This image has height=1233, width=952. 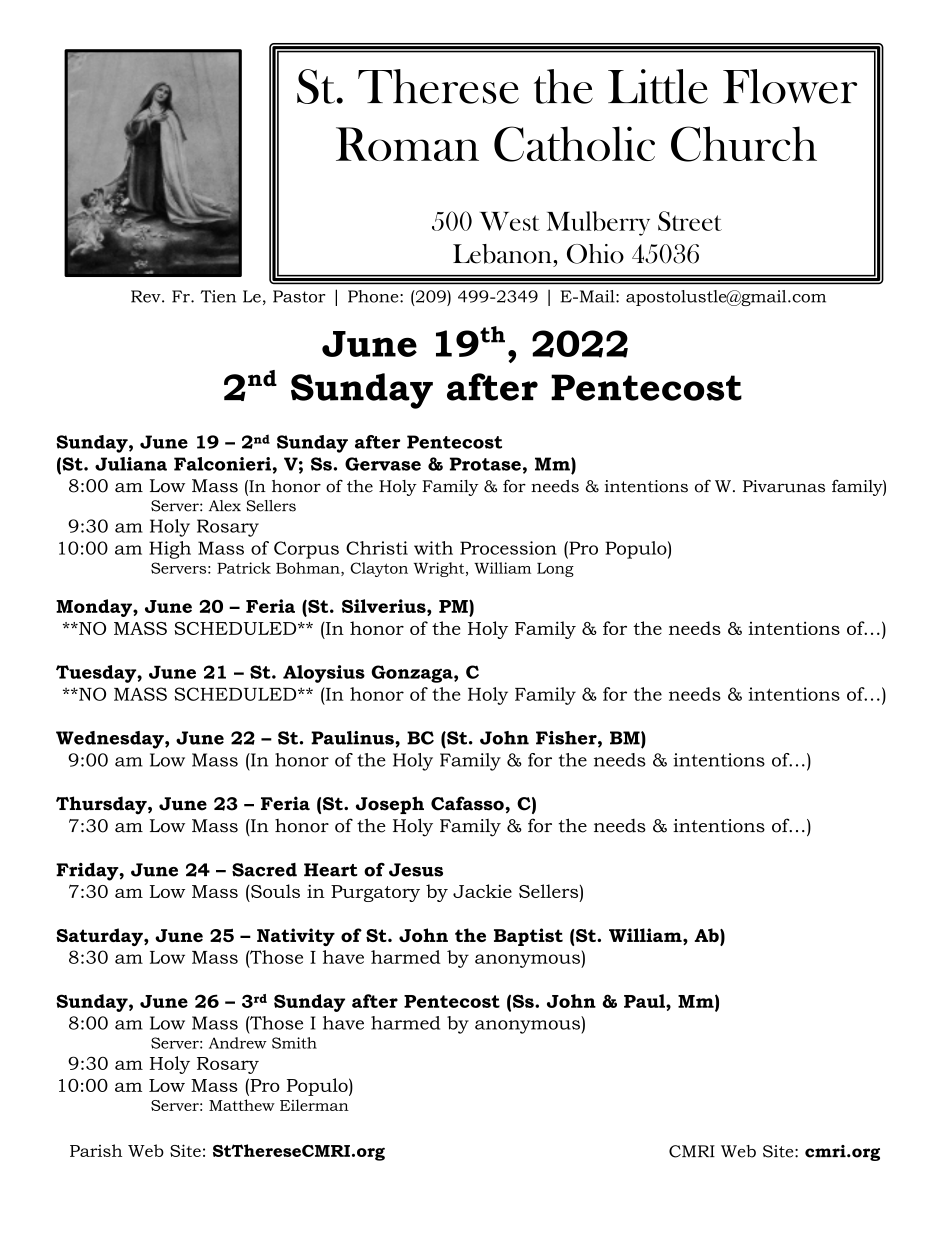 What do you see at coordinates (528, 937) in the image?
I see `Baptist` at bounding box center [528, 937].
